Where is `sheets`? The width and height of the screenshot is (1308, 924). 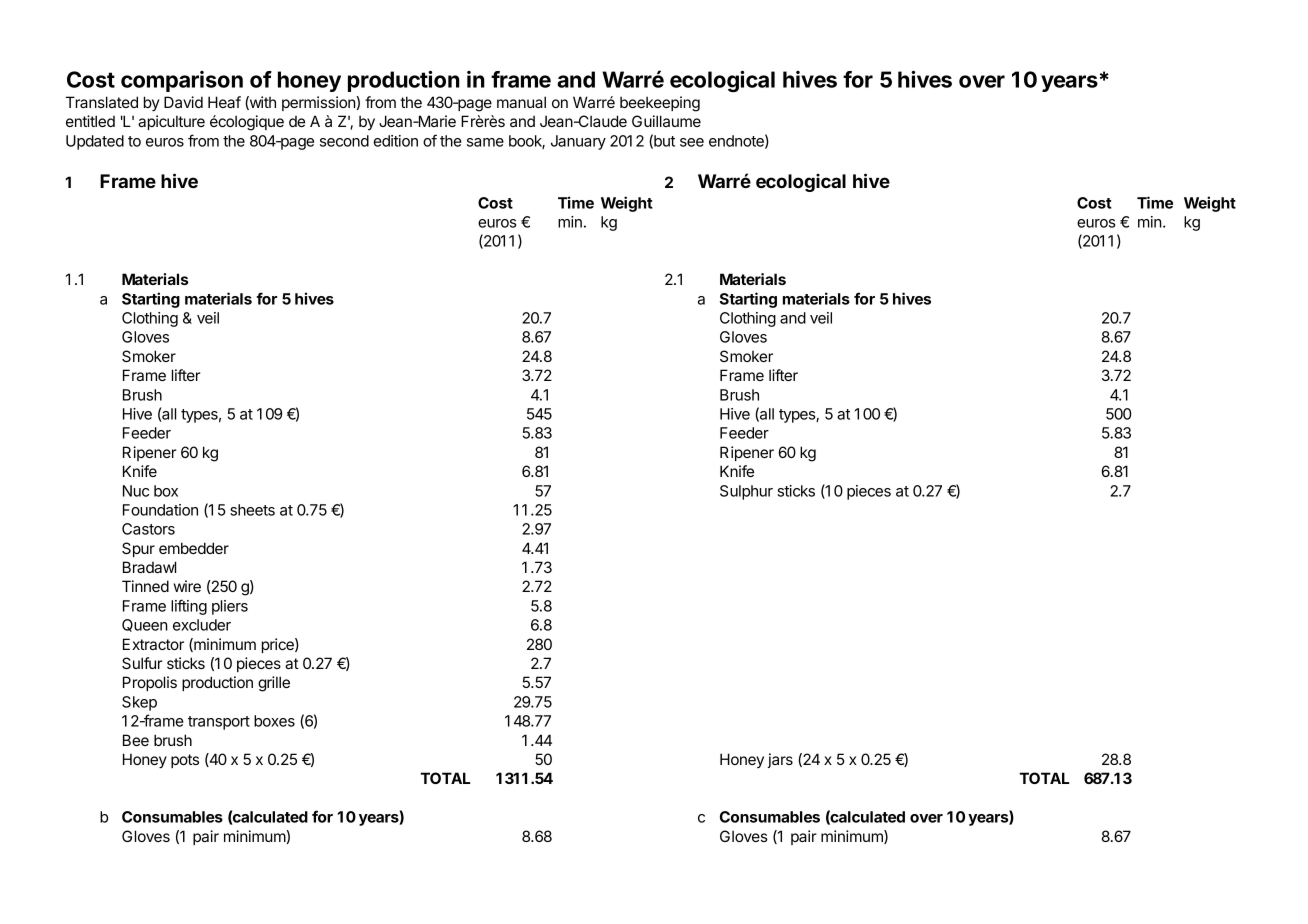 sheets is located at coordinates (252, 510).
